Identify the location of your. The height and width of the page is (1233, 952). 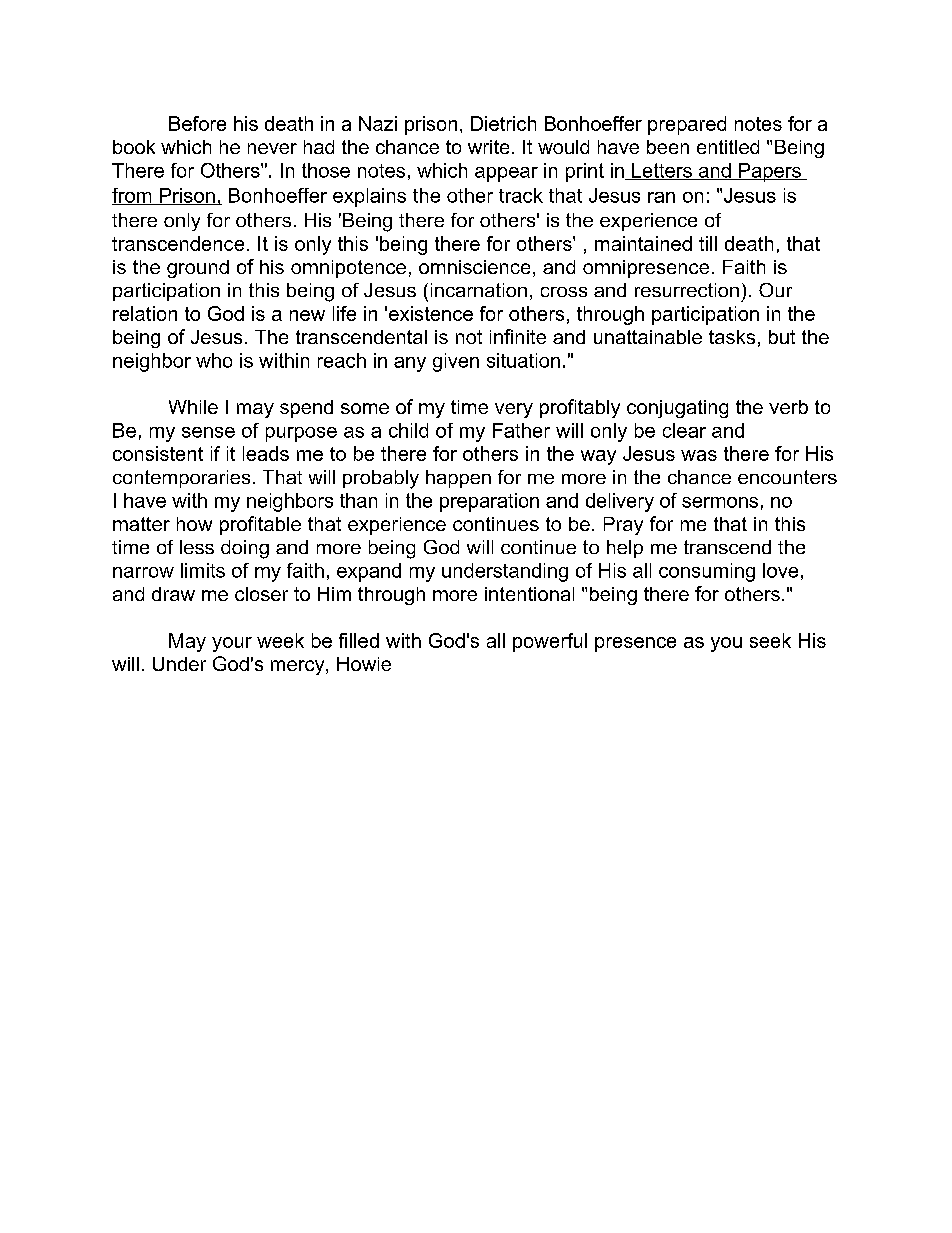
(232, 644).
